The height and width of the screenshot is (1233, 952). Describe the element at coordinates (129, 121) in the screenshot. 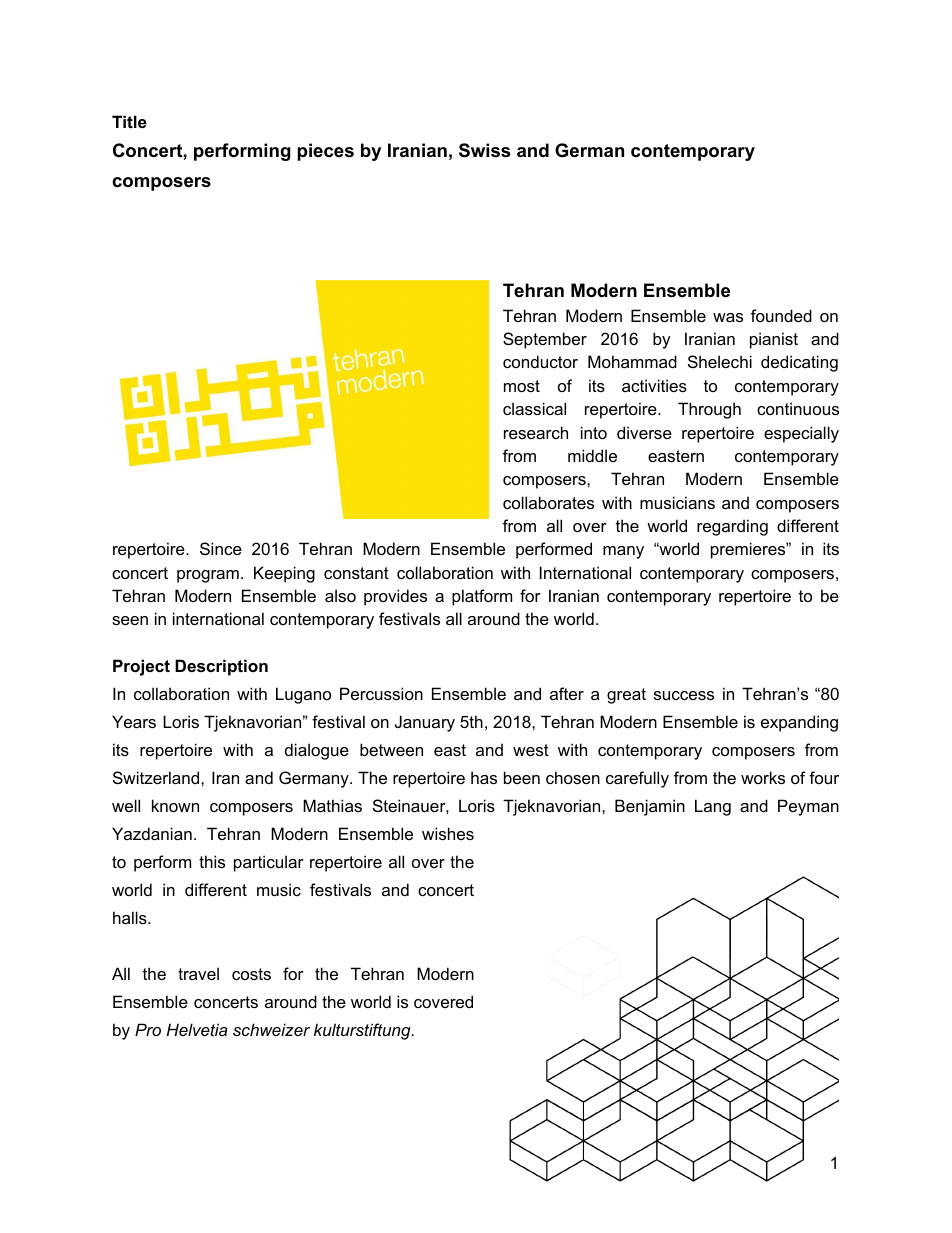

I see `Title` at that location.
